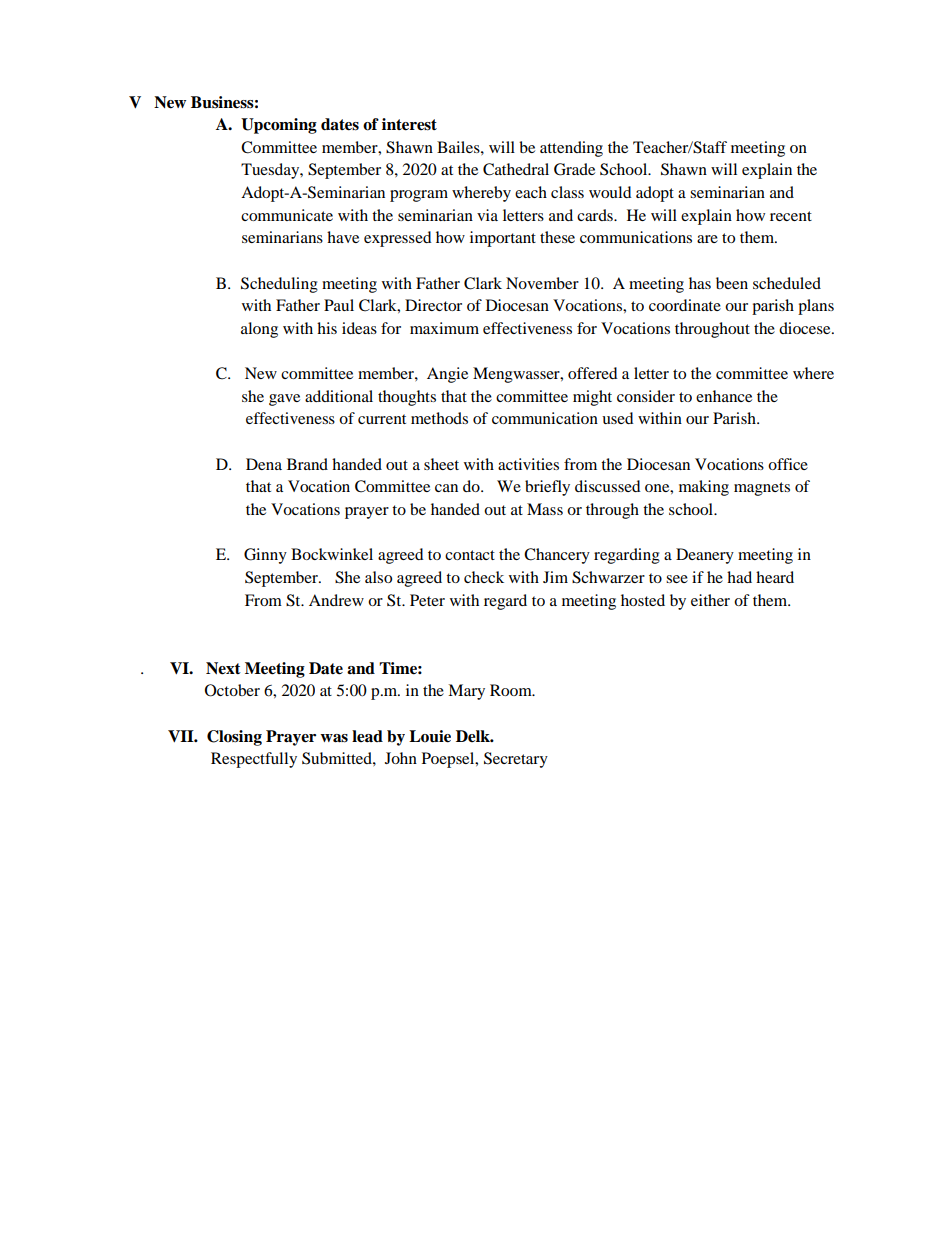 The width and height of the page is (952, 1233). What do you see at coordinates (732, 283) in the page?
I see `been` at bounding box center [732, 283].
